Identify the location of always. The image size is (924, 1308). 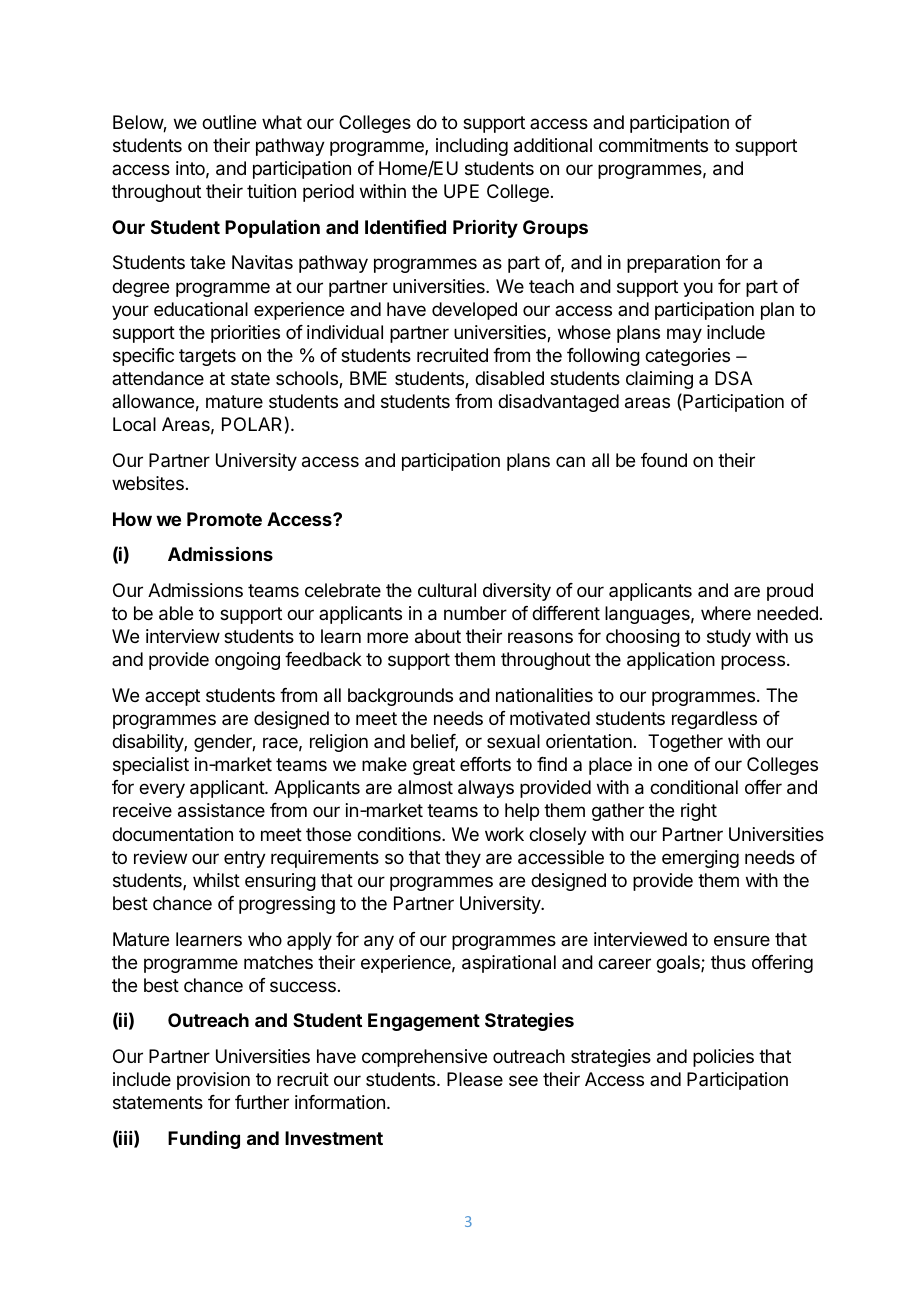
(486, 789).
